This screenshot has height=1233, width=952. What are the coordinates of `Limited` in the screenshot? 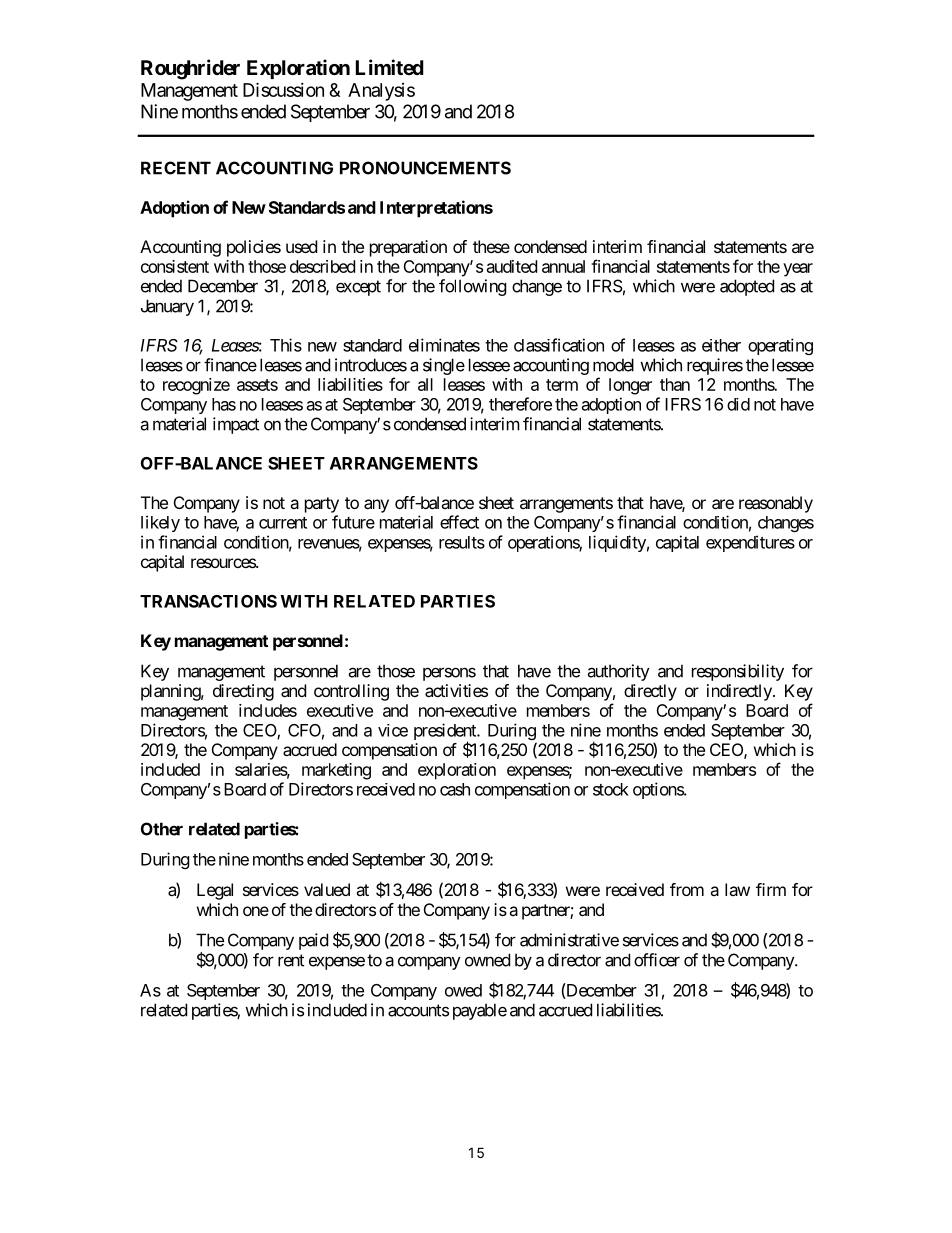 It's located at (390, 67).
